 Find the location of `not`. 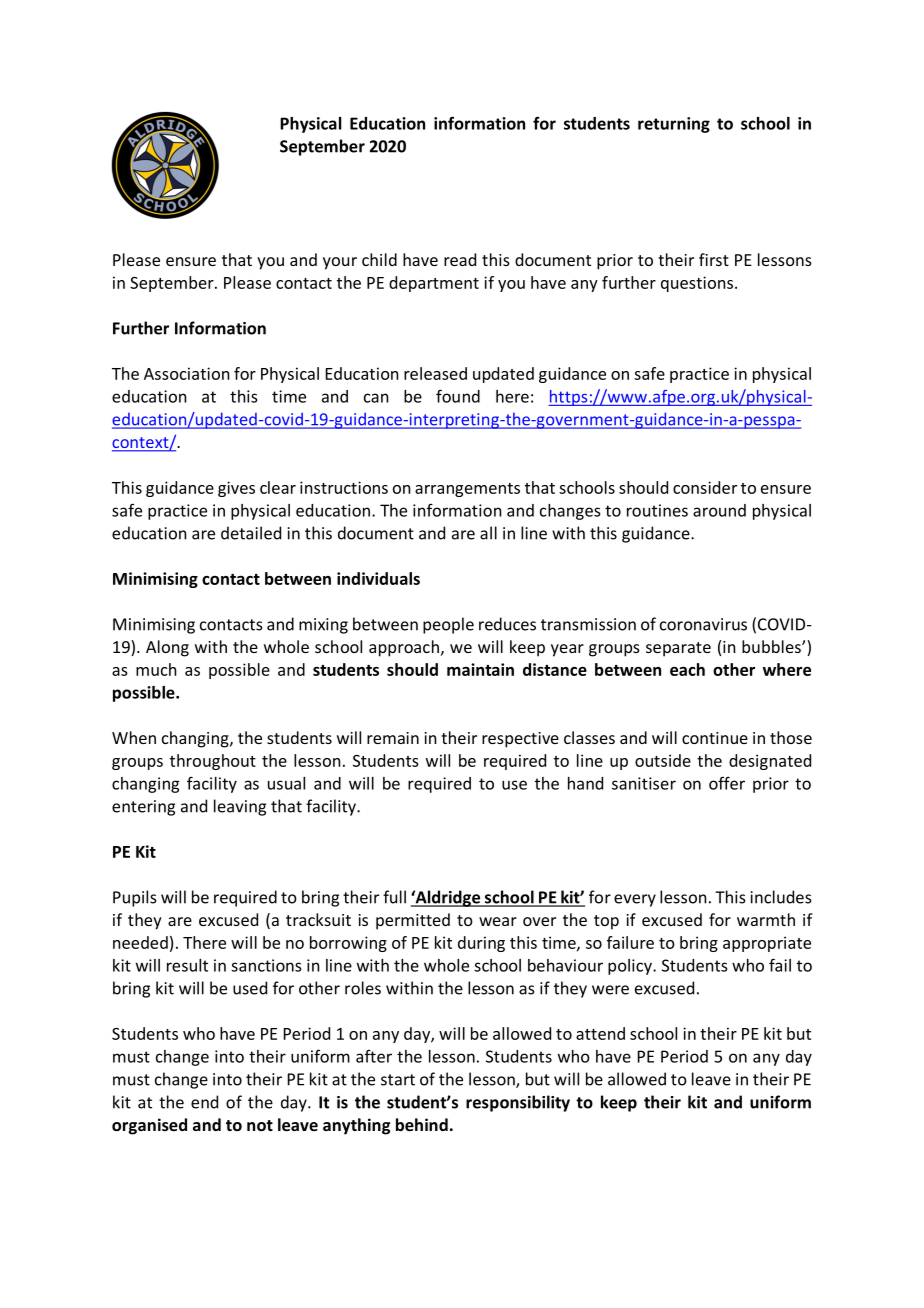

not is located at coordinates (260, 1125).
